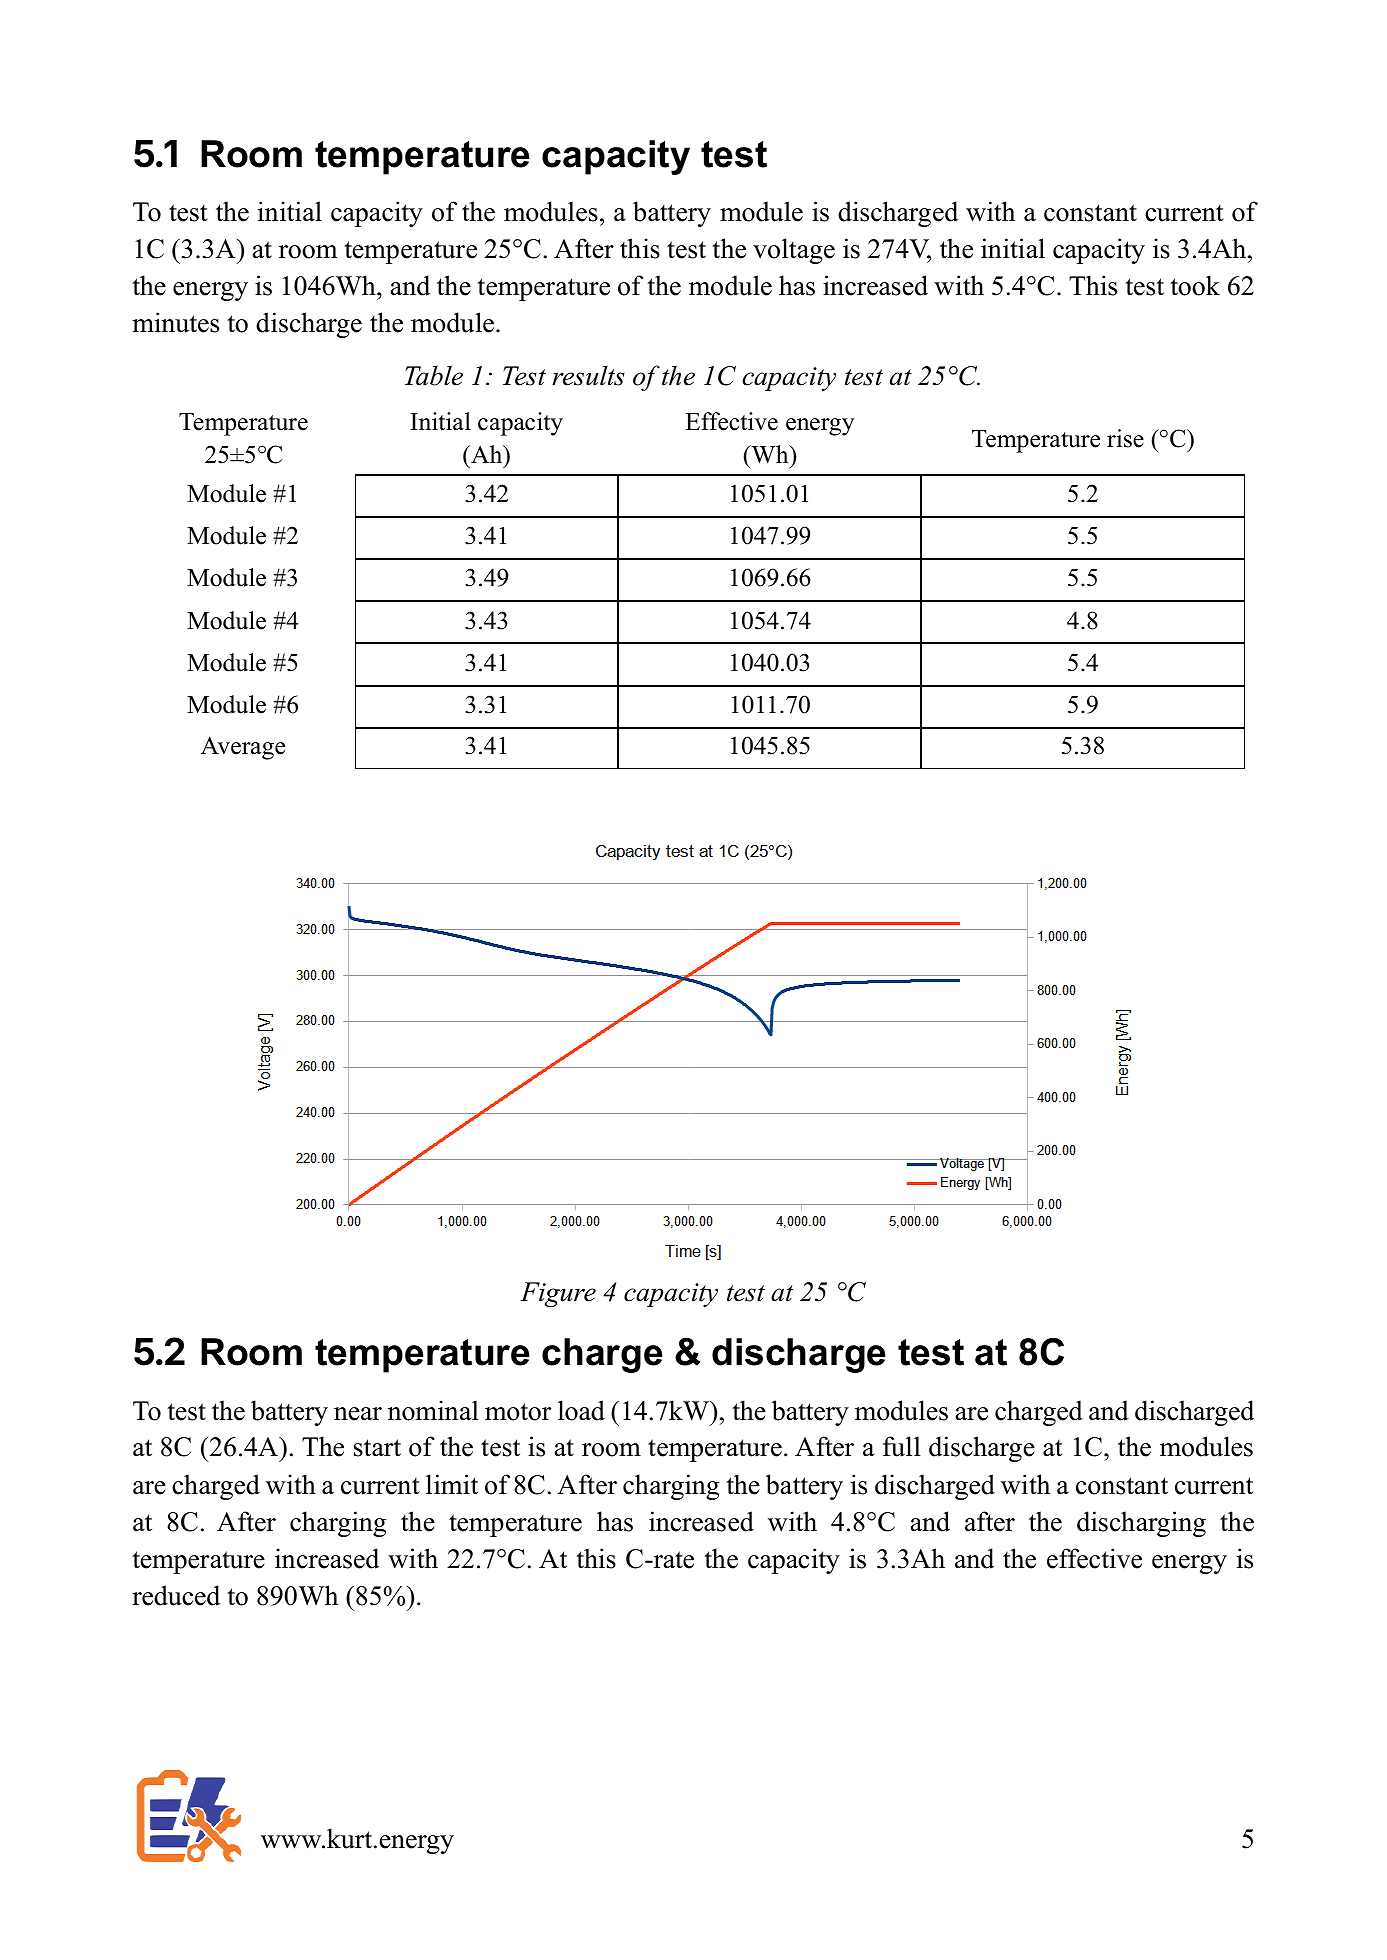  What do you see at coordinates (1195, 285) in the screenshot?
I see `took` at bounding box center [1195, 285].
